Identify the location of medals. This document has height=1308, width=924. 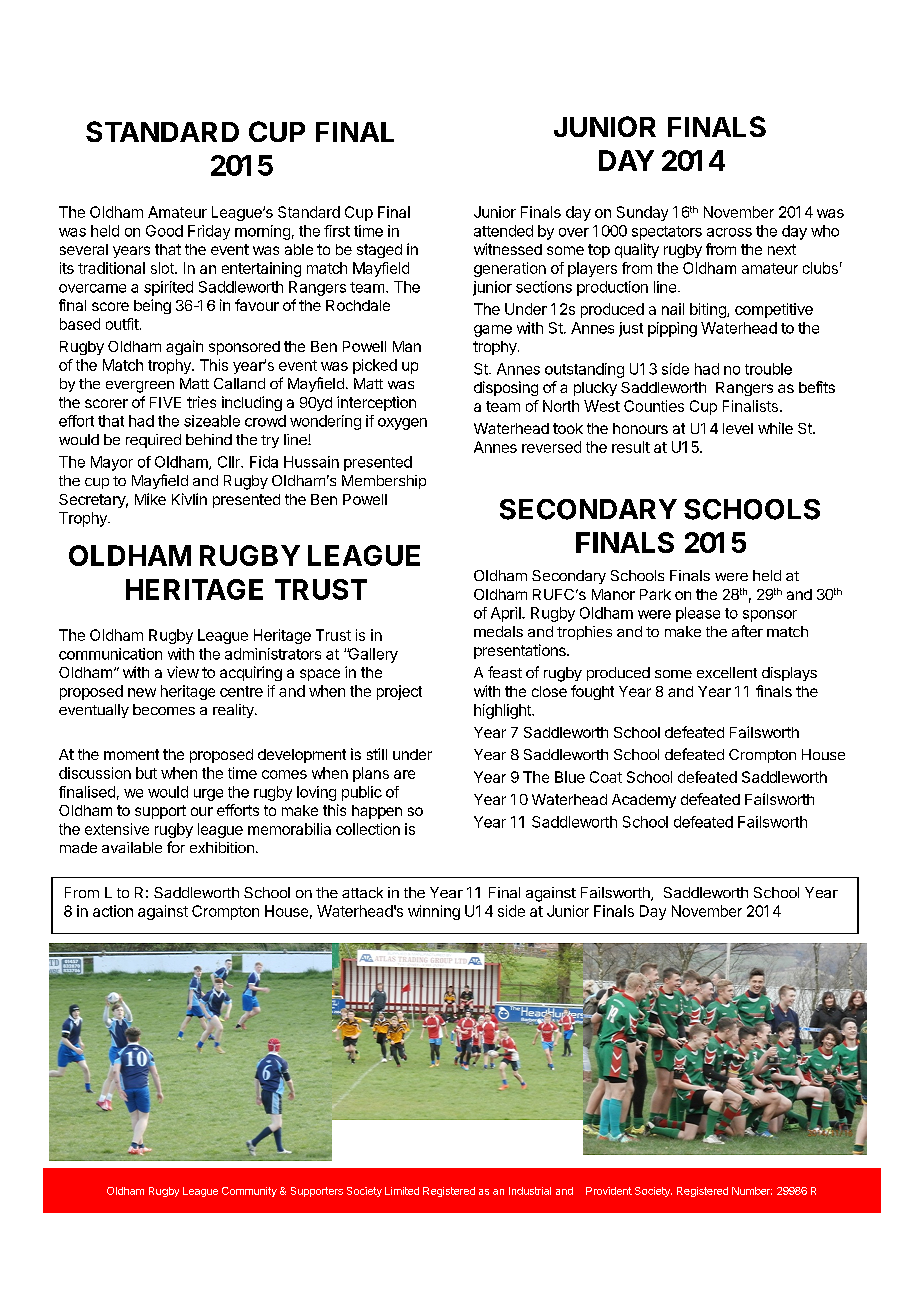
(498, 631).
